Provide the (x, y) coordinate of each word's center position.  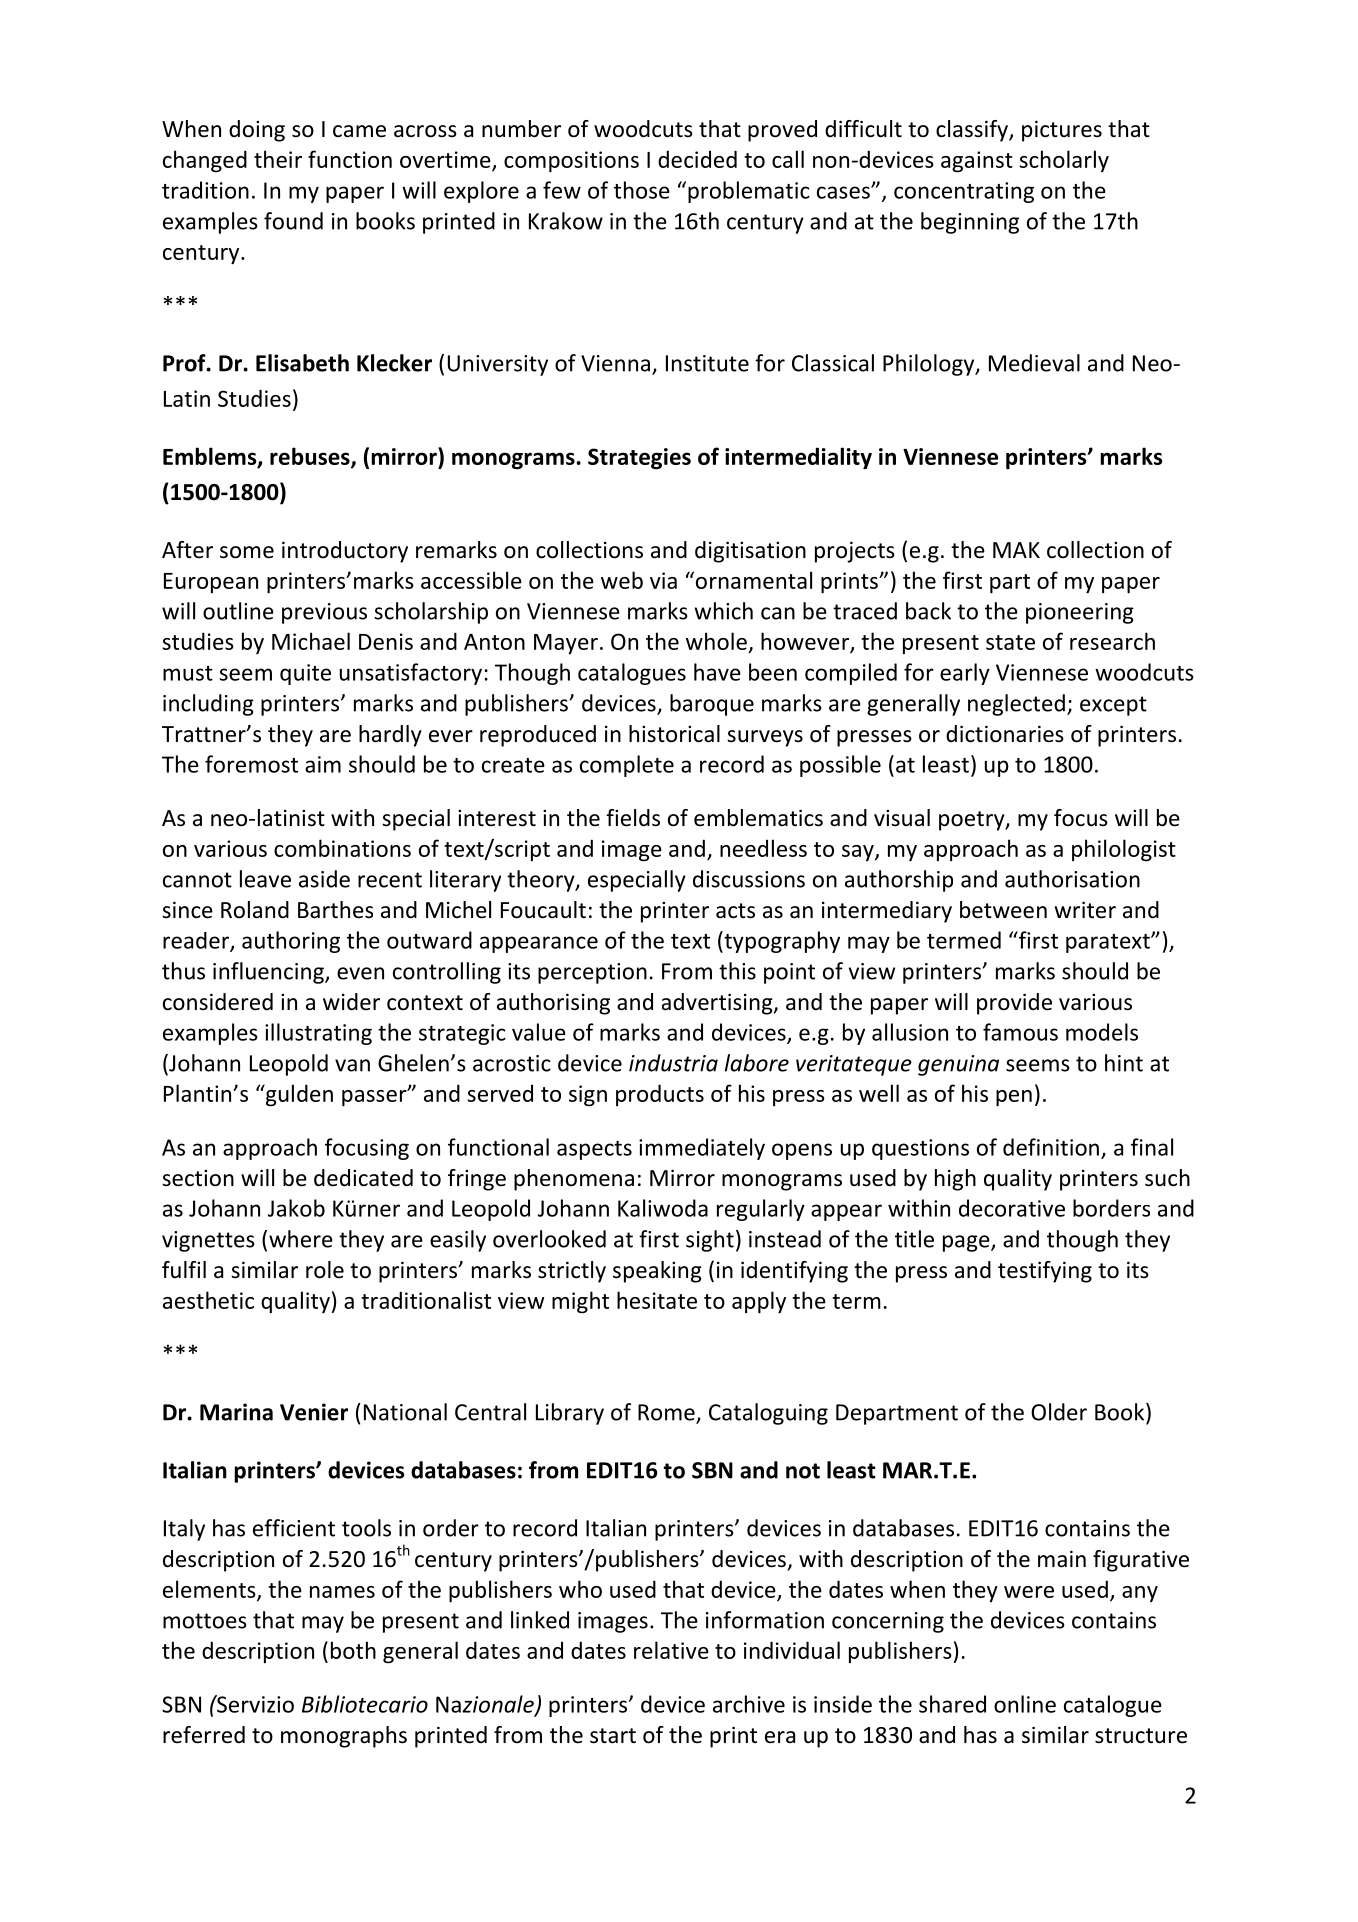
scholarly (1064, 161)
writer (1085, 910)
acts (735, 911)
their (278, 159)
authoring (291, 942)
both (353, 1650)
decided (697, 159)
